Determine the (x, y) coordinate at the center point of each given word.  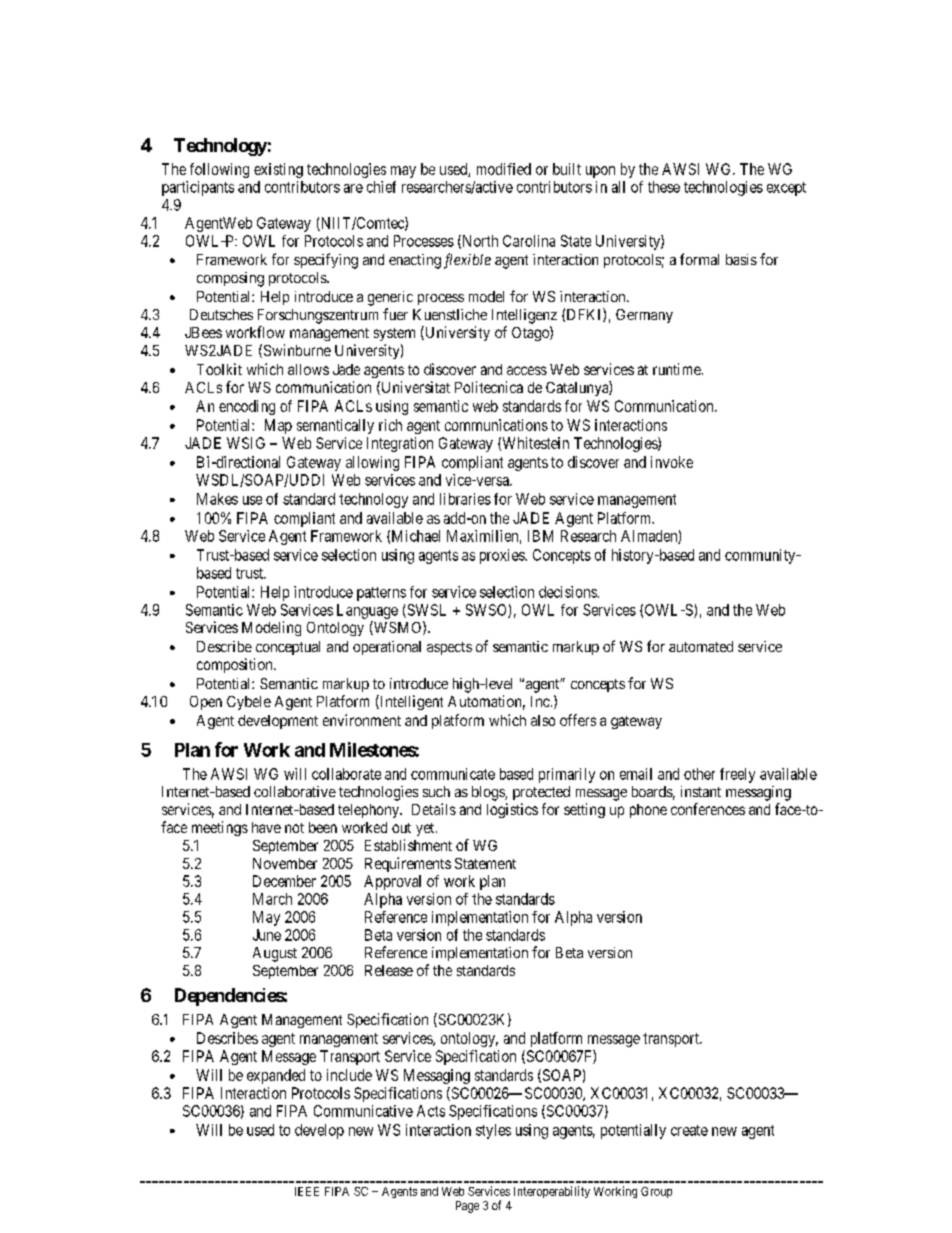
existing (278, 170)
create (689, 1130)
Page (467, 1207)
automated (701, 646)
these (664, 187)
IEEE (307, 1191)
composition (236, 665)
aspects (449, 648)
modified (504, 169)
